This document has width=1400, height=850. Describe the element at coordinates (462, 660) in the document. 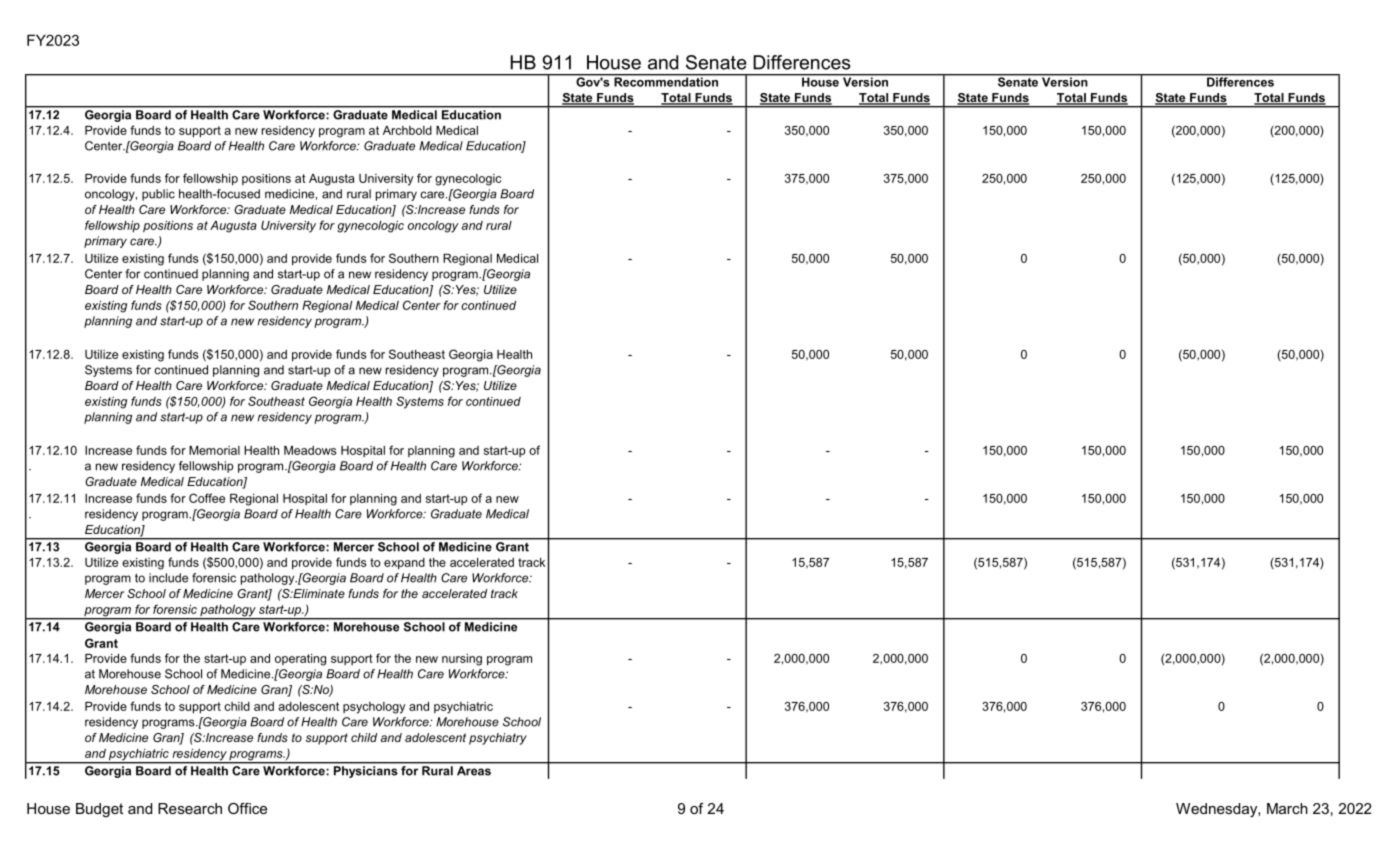

I see `nursing` at that location.
